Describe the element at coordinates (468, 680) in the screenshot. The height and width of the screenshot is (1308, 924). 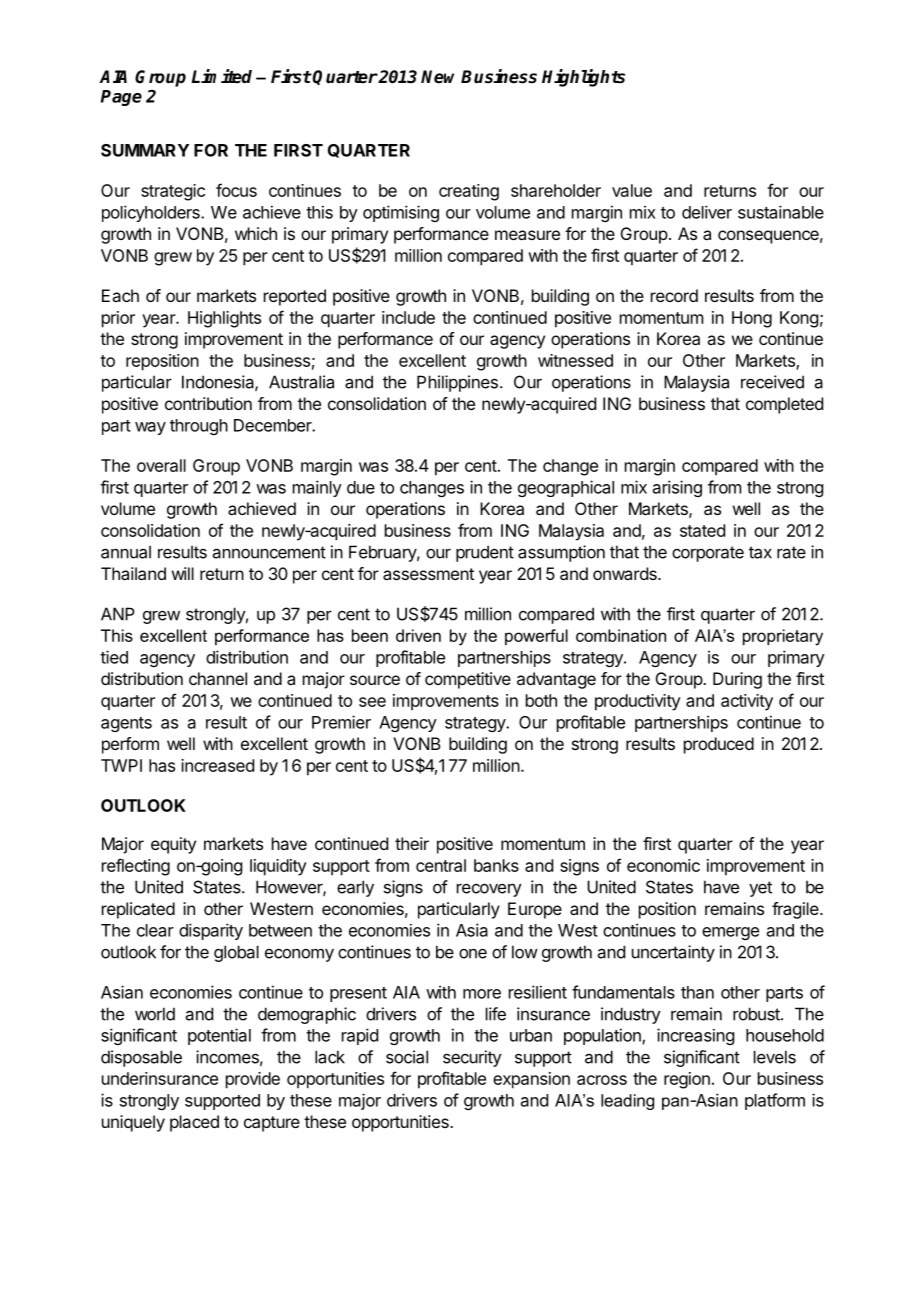
I see `competitive` at that location.
